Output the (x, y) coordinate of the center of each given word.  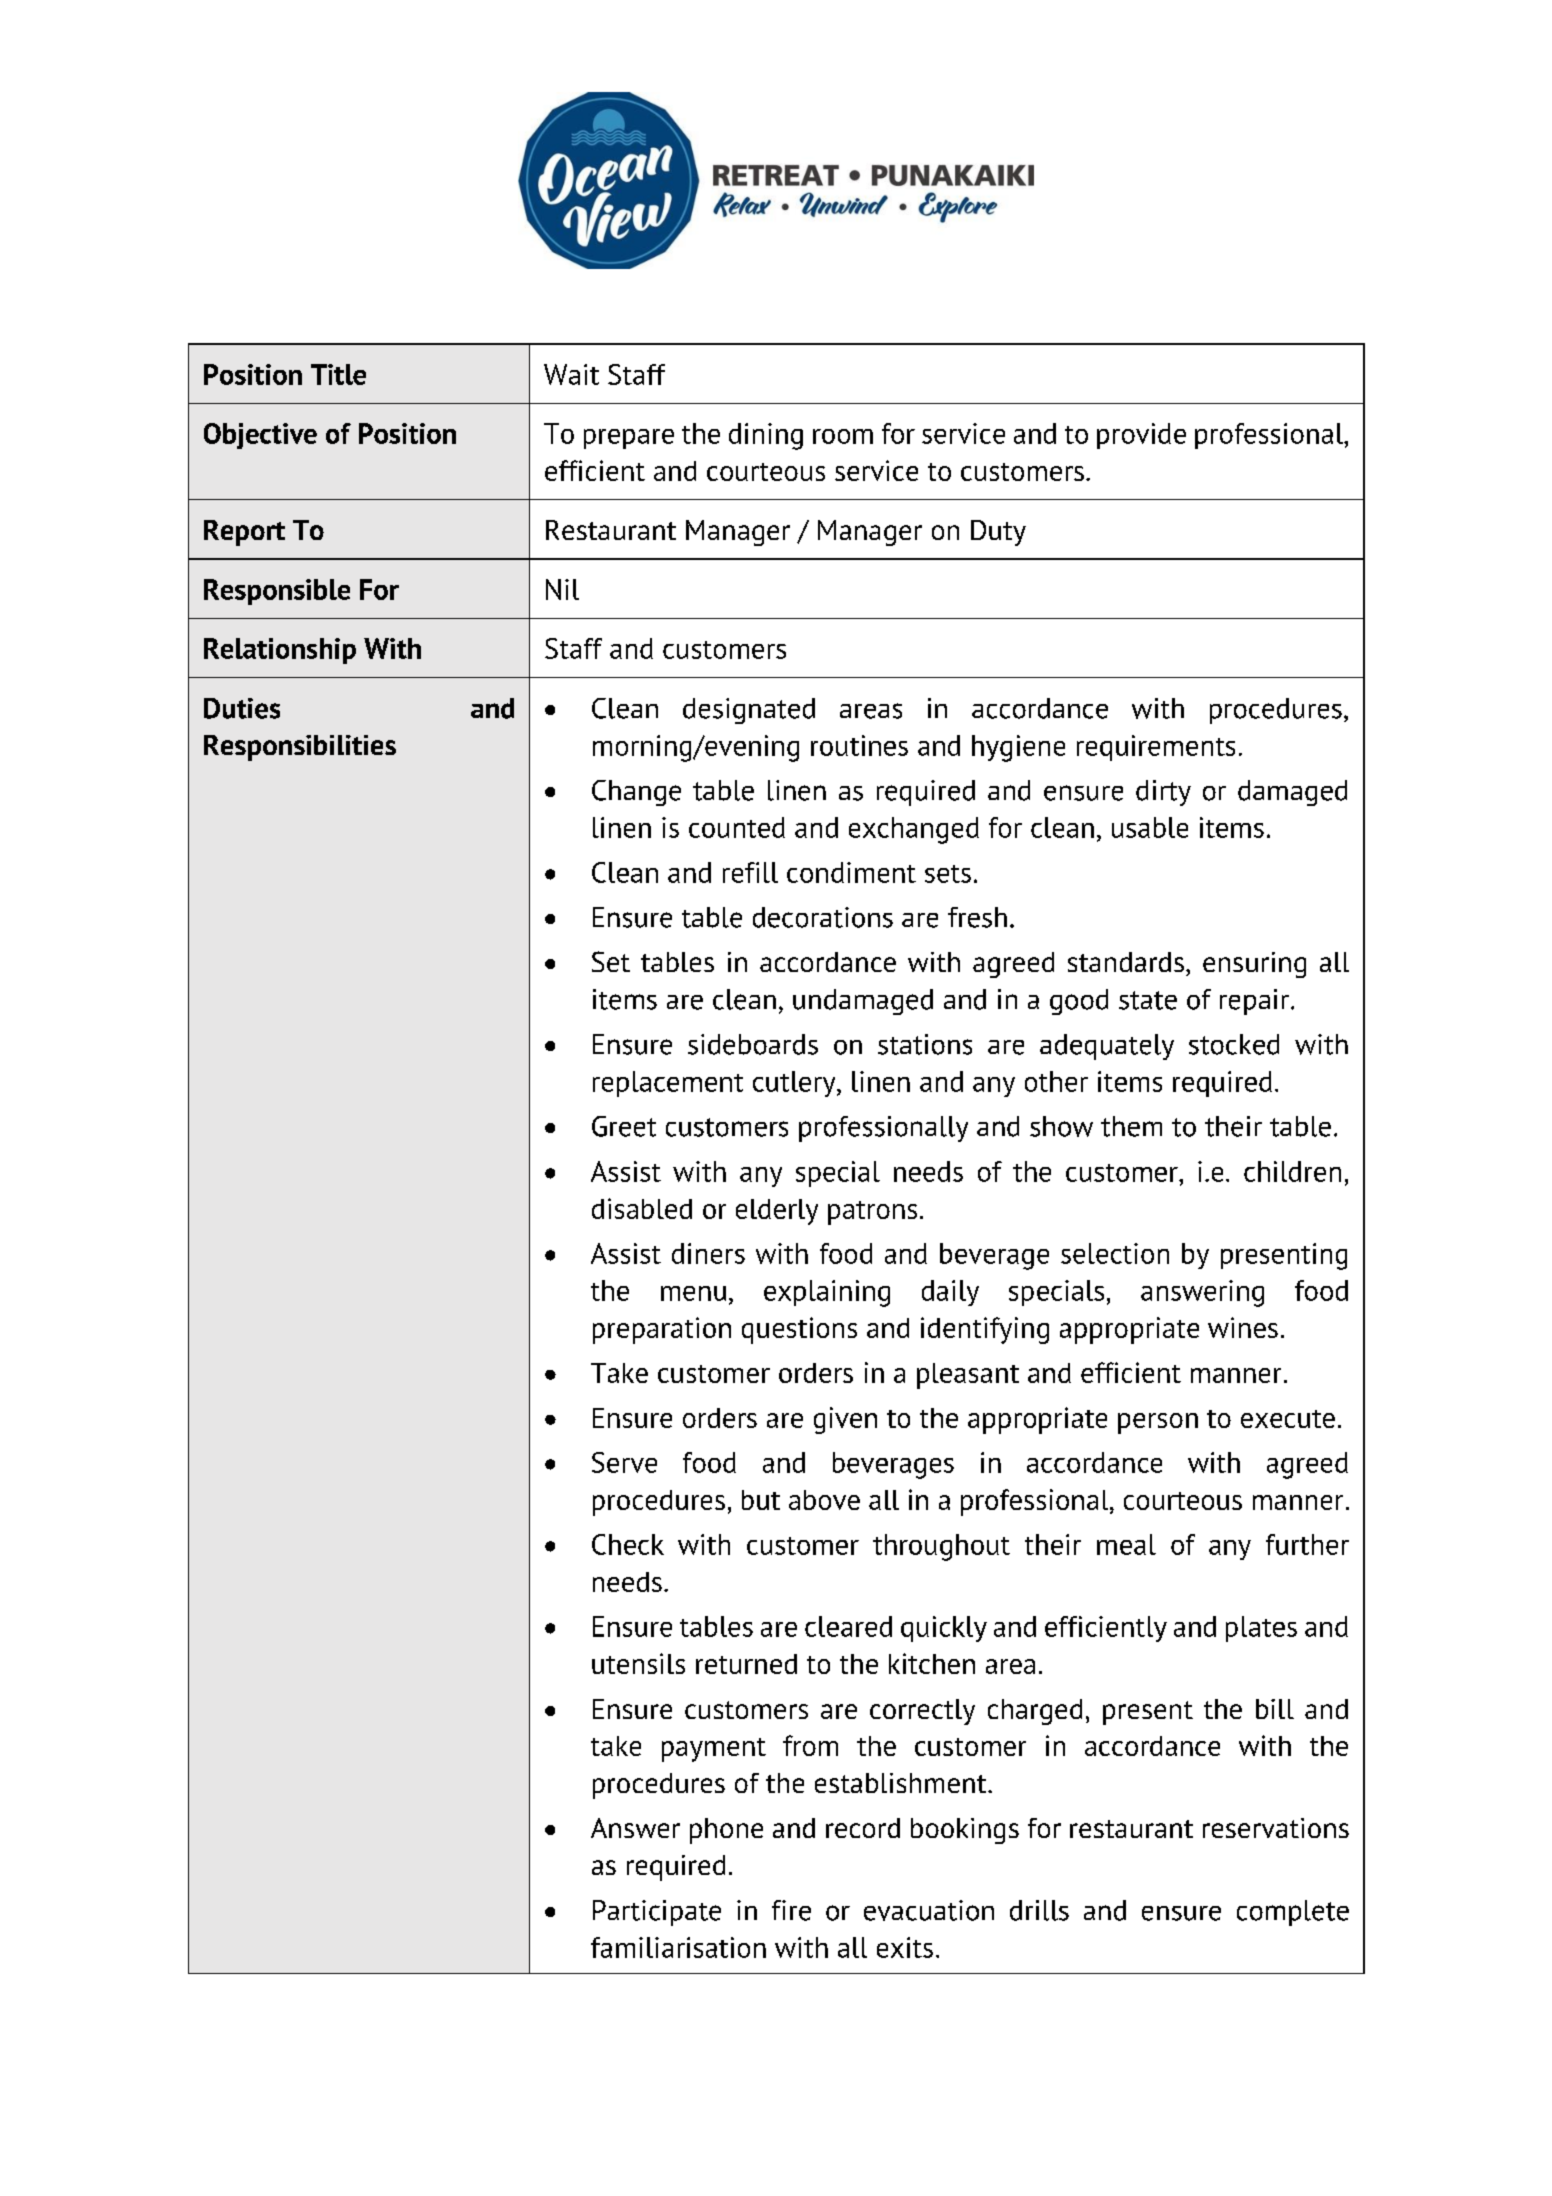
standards (1126, 962)
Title (338, 374)
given (845, 1420)
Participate (657, 1913)
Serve (624, 1462)
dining (766, 436)
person (1158, 1423)
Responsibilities (300, 748)
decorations (823, 917)
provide (1141, 436)
